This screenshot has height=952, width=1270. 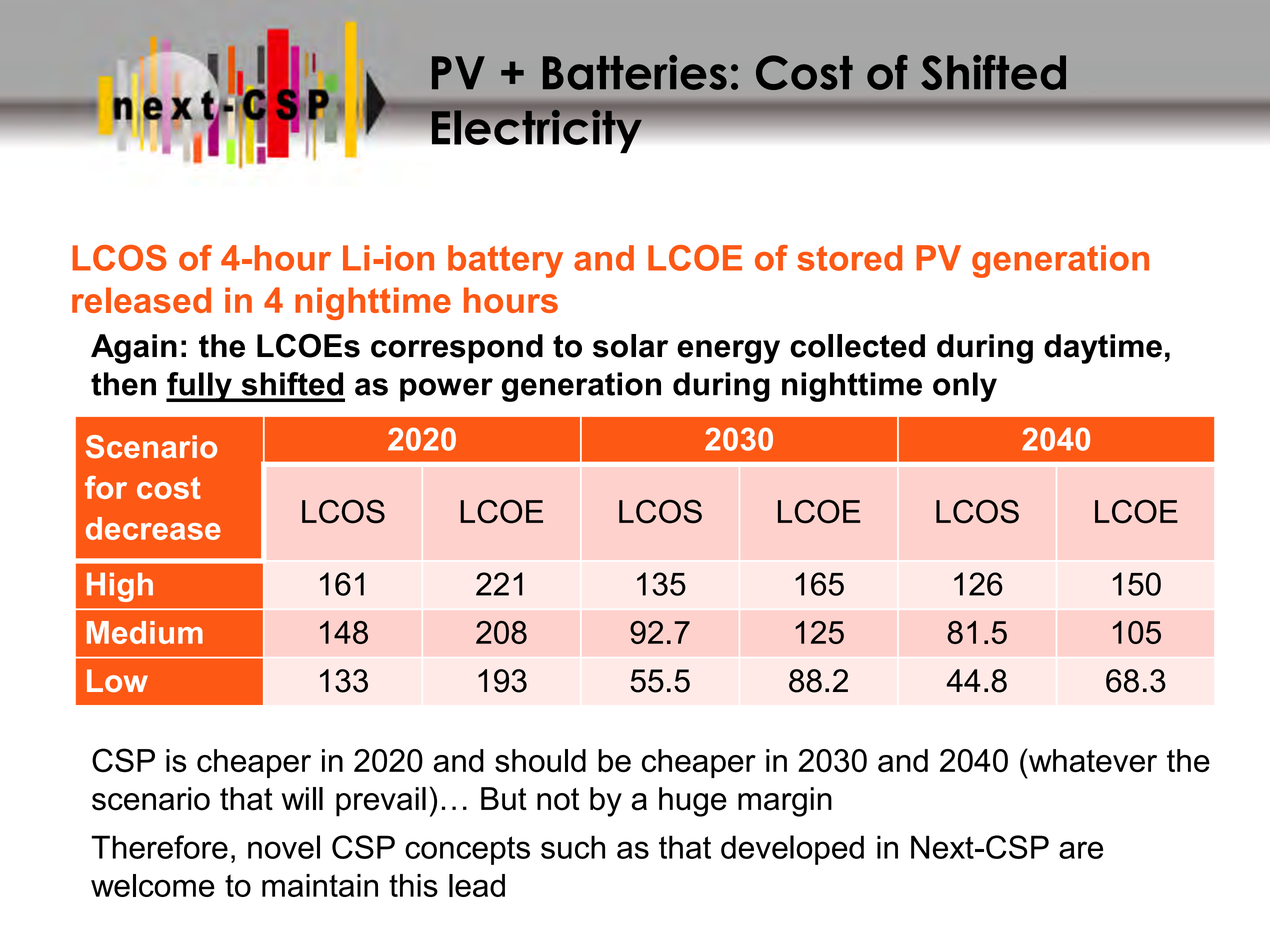 I want to click on only, so click(x=965, y=387).
